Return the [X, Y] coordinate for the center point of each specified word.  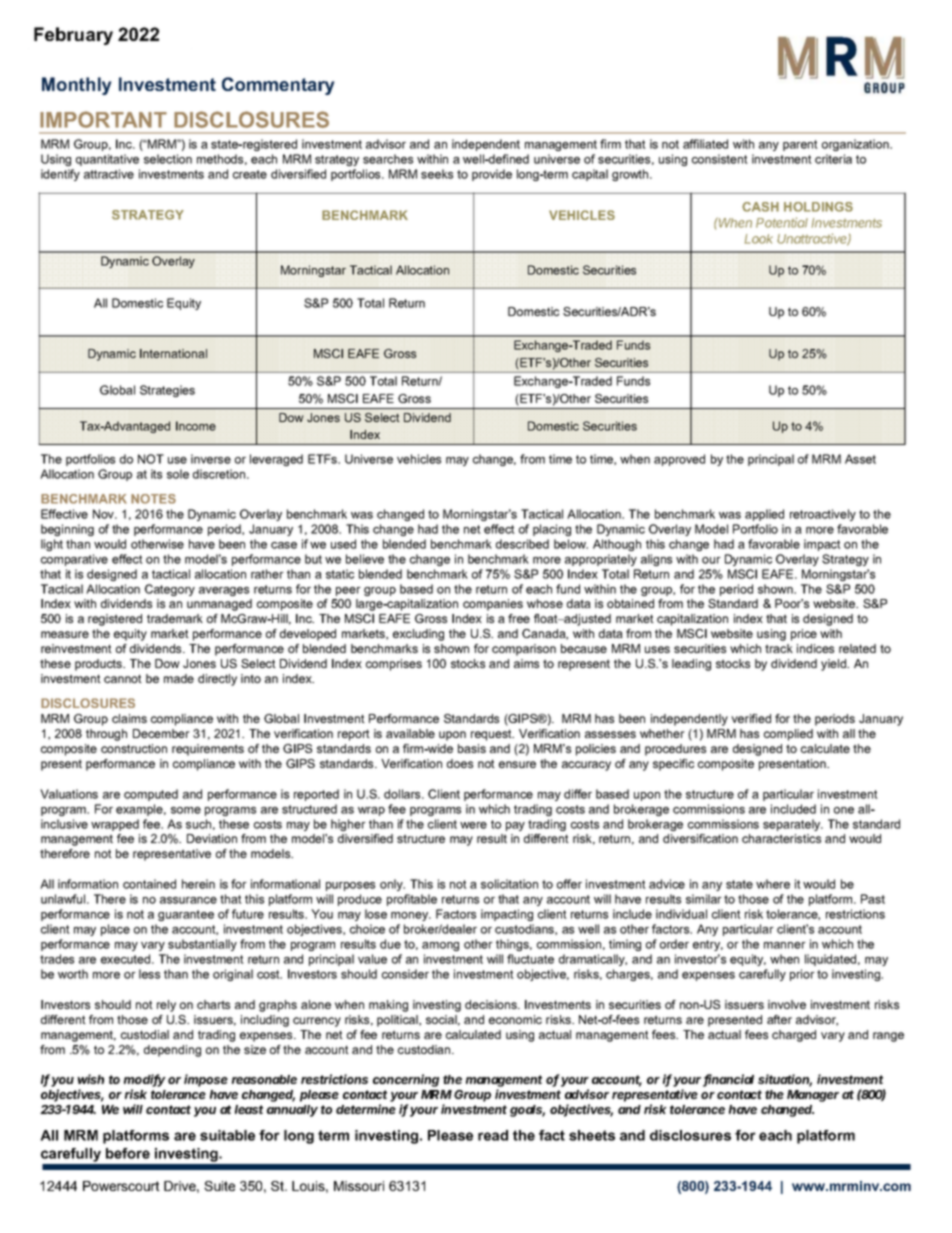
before [128, 1153]
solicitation [509, 884]
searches [388, 159]
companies [493, 605]
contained [149, 884]
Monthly [77, 86]
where [773, 884]
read [493, 1135]
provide [492, 175]
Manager [813, 1096]
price [804, 635]
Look [759, 239]
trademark [175, 618]
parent [800, 145]
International [173, 353]
